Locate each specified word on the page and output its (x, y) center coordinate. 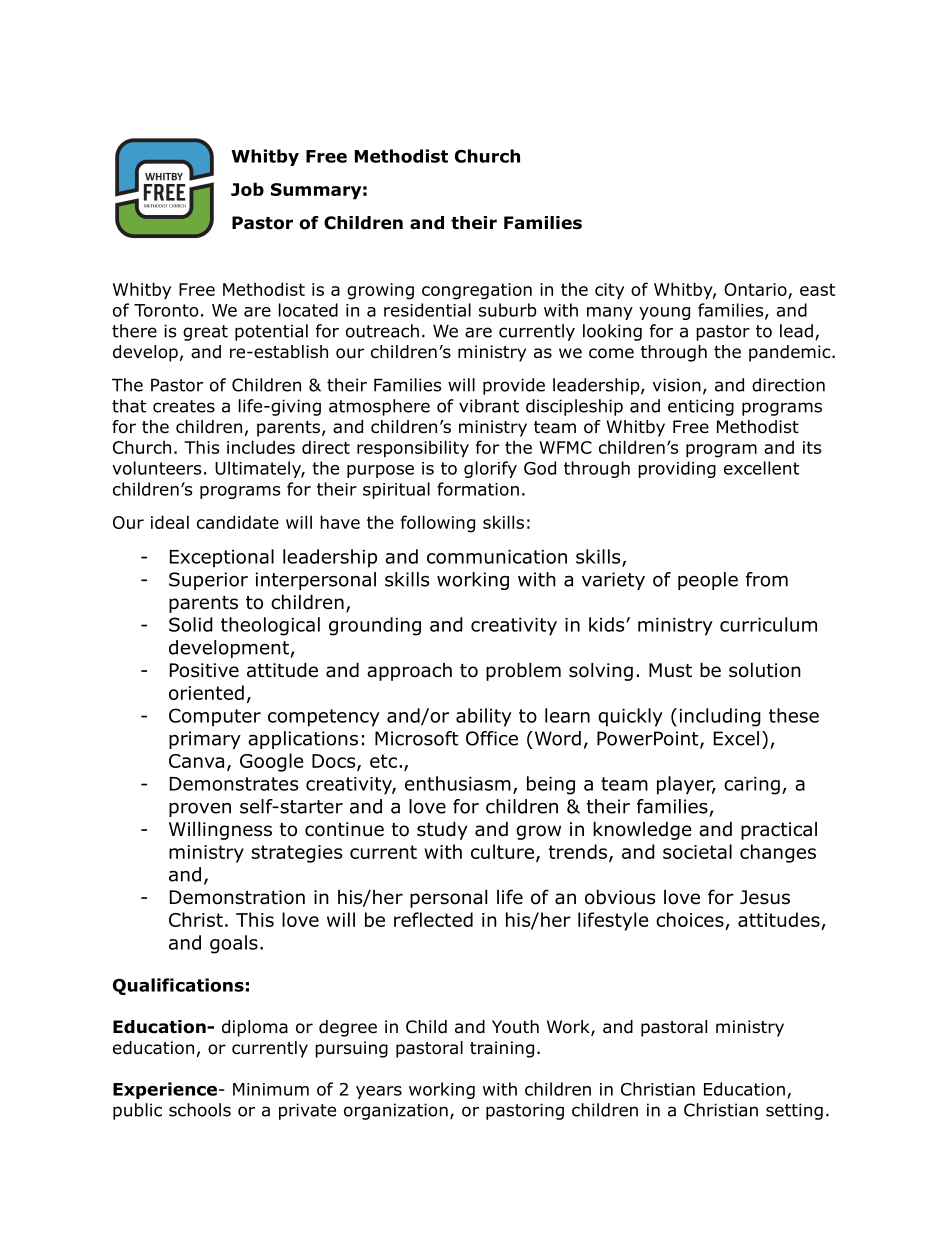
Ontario (755, 289)
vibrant (489, 406)
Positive (204, 670)
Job (247, 189)
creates (184, 406)
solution (765, 670)
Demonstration (237, 897)
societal (697, 851)
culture (502, 851)
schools (200, 1110)
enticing (701, 407)
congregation (477, 291)
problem (523, 671)
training (502, 1049)
